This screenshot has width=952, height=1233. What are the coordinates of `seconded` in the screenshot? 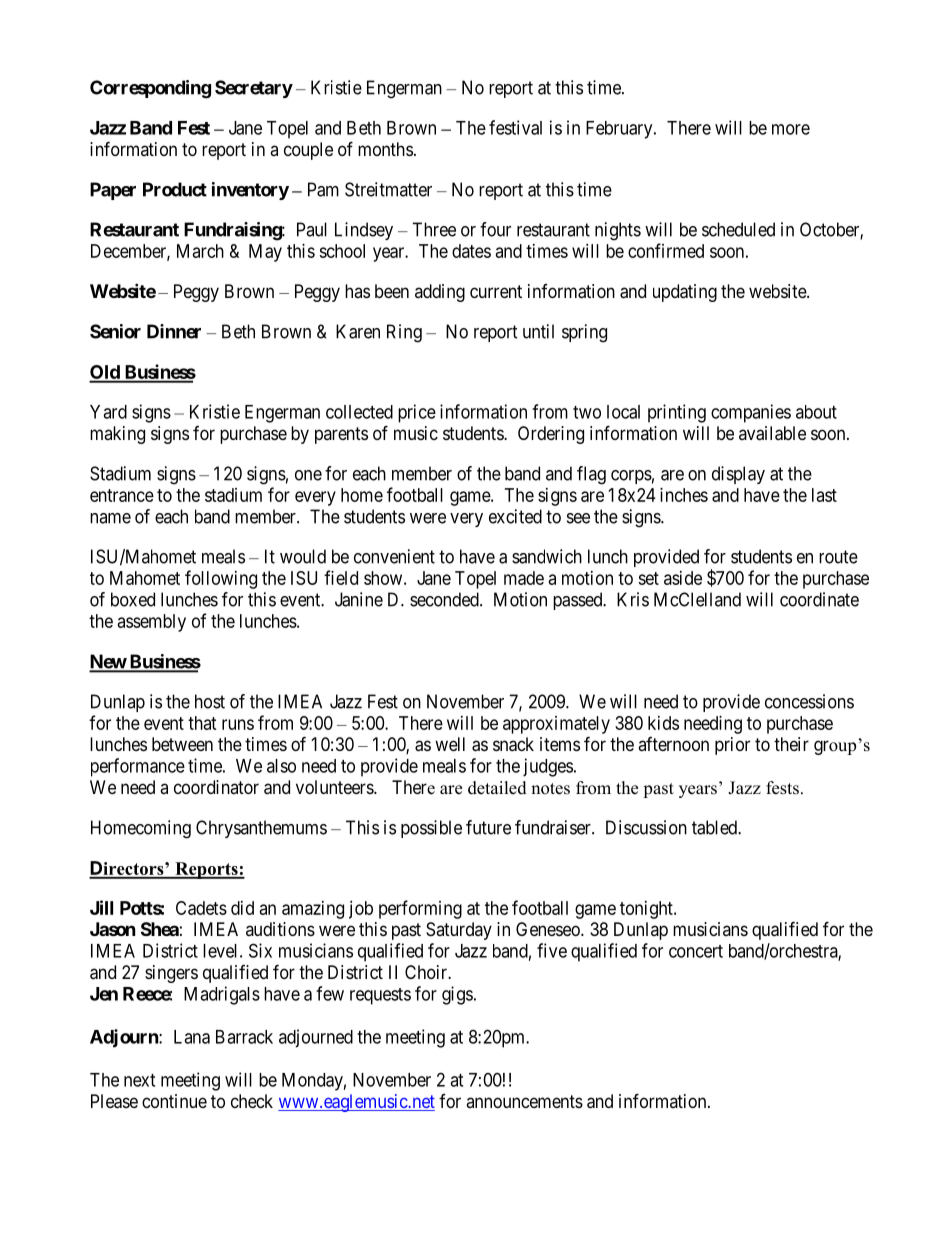 It's located at (445, 599).
